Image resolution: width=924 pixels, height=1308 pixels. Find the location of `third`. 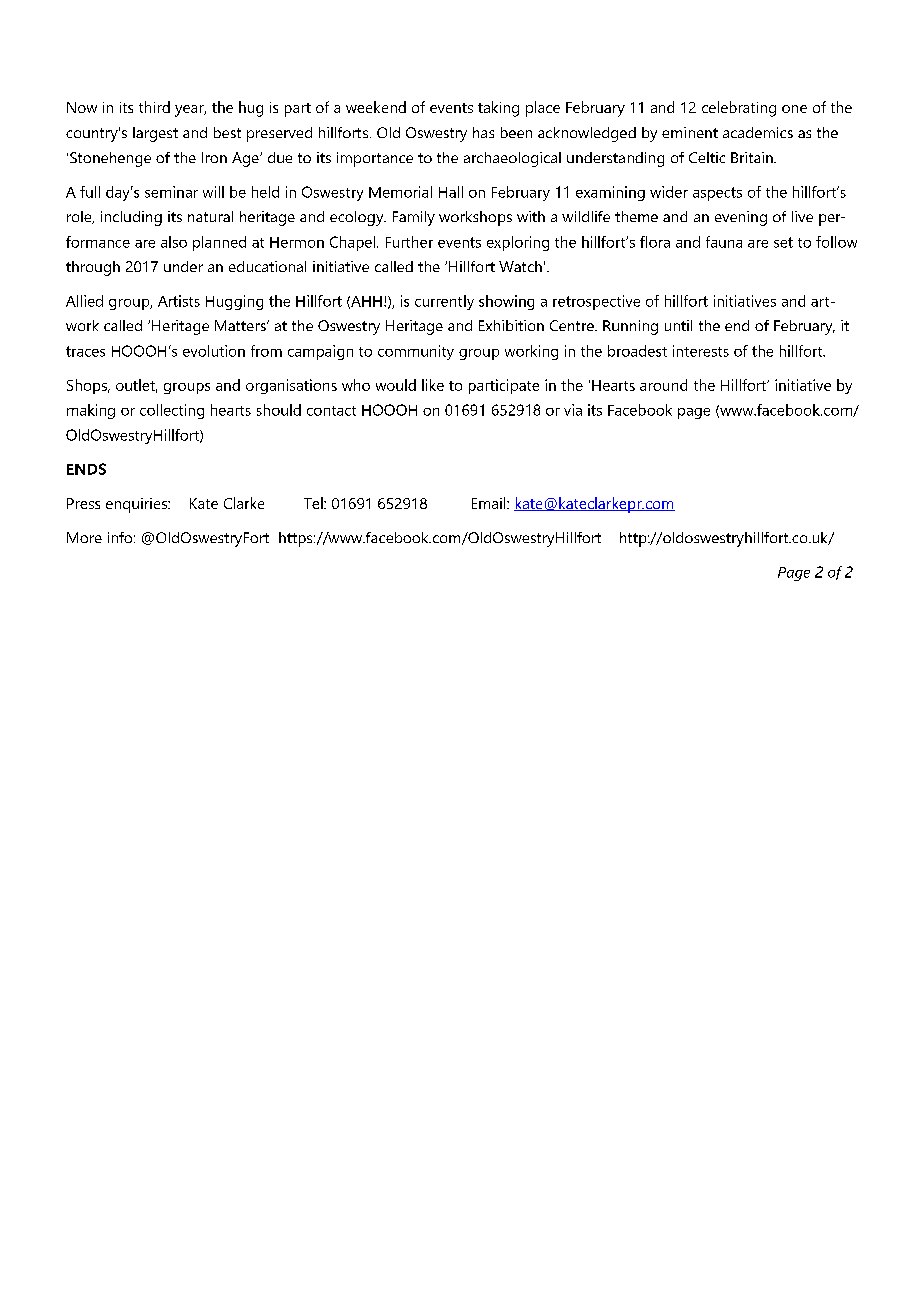

third is located at coordinates (154, 107).
